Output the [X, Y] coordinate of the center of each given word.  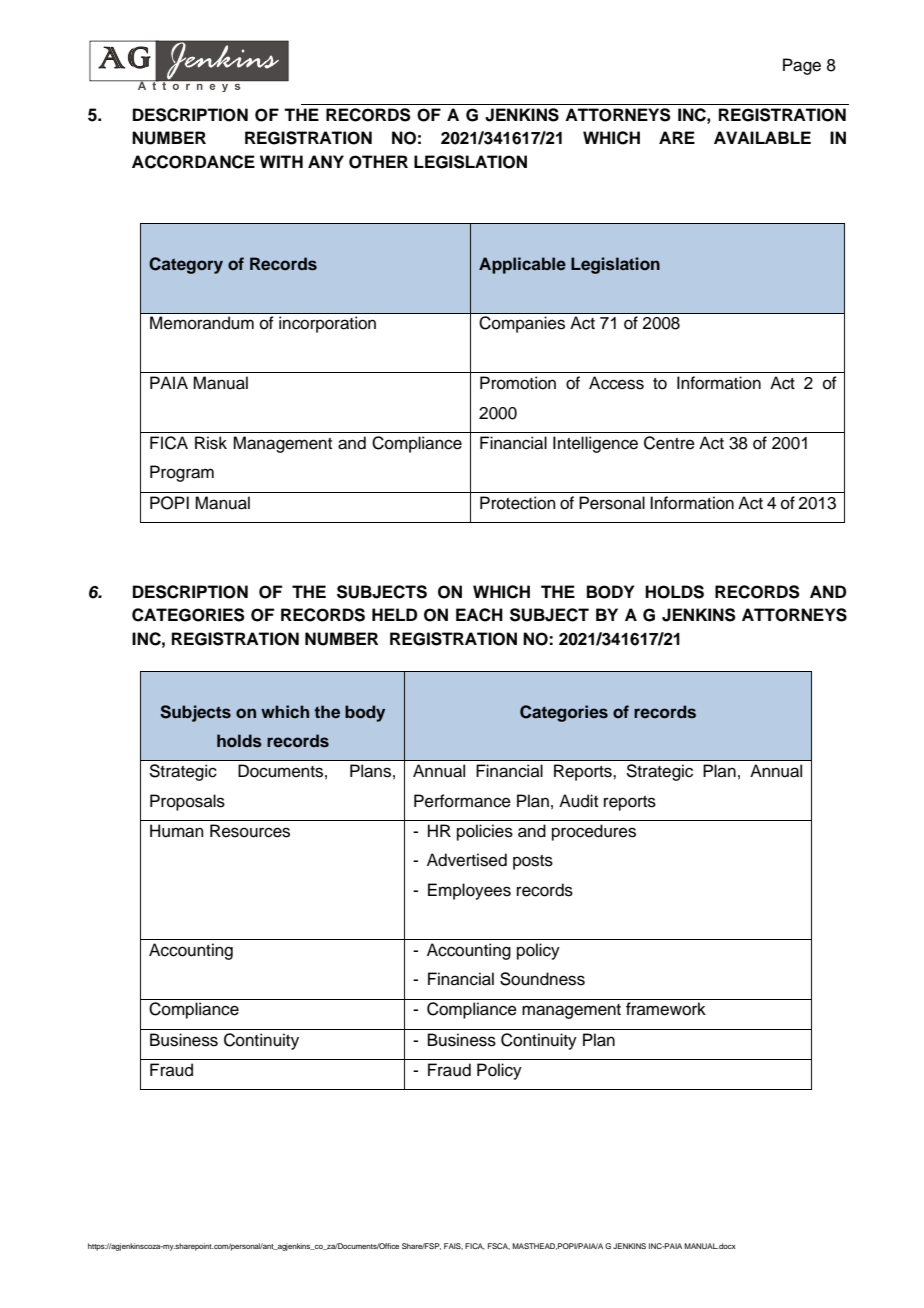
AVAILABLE [762, 137]
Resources [250, 831]
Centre [669, 443]
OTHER [378, 162]
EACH [479, 615]
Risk [211, 443]
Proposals [187, 802]
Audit [578, 801]
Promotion [518, 383]
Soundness [542, 979]
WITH [281, 161]
